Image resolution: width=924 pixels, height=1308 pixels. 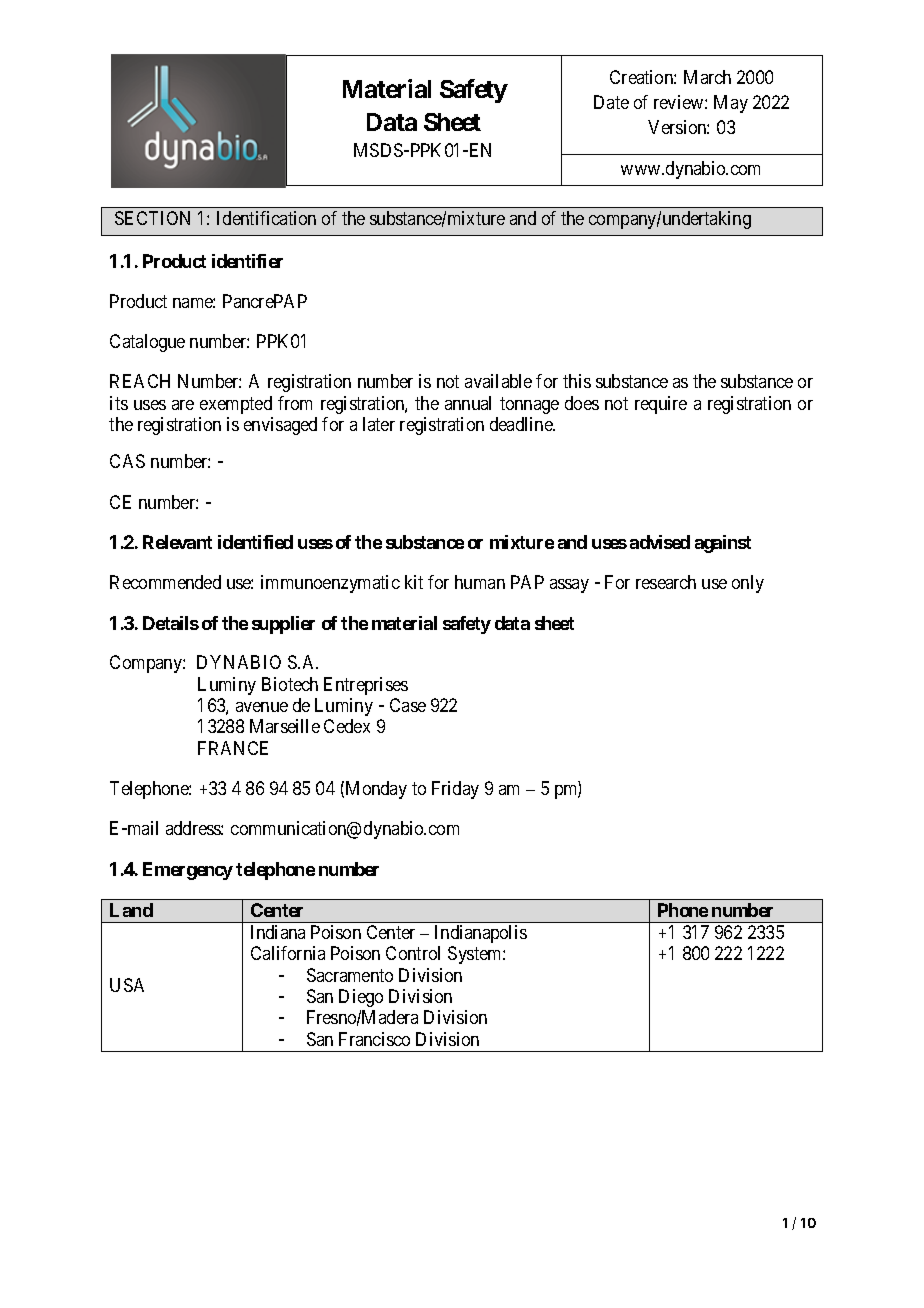 I want to click on March, so click(x=707, y=77).
